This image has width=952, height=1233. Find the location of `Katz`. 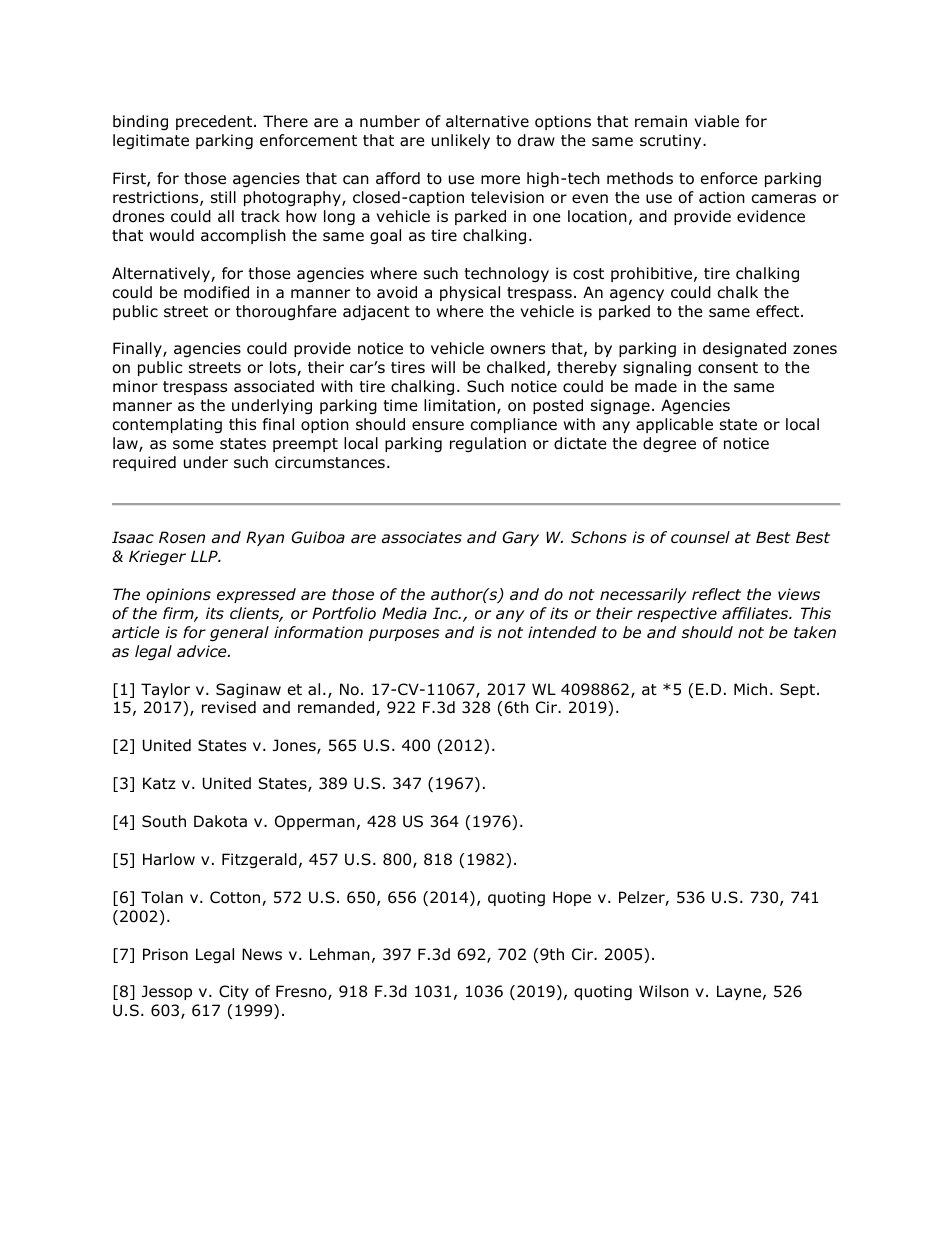

Katz is located at coordinates (159, 783).
